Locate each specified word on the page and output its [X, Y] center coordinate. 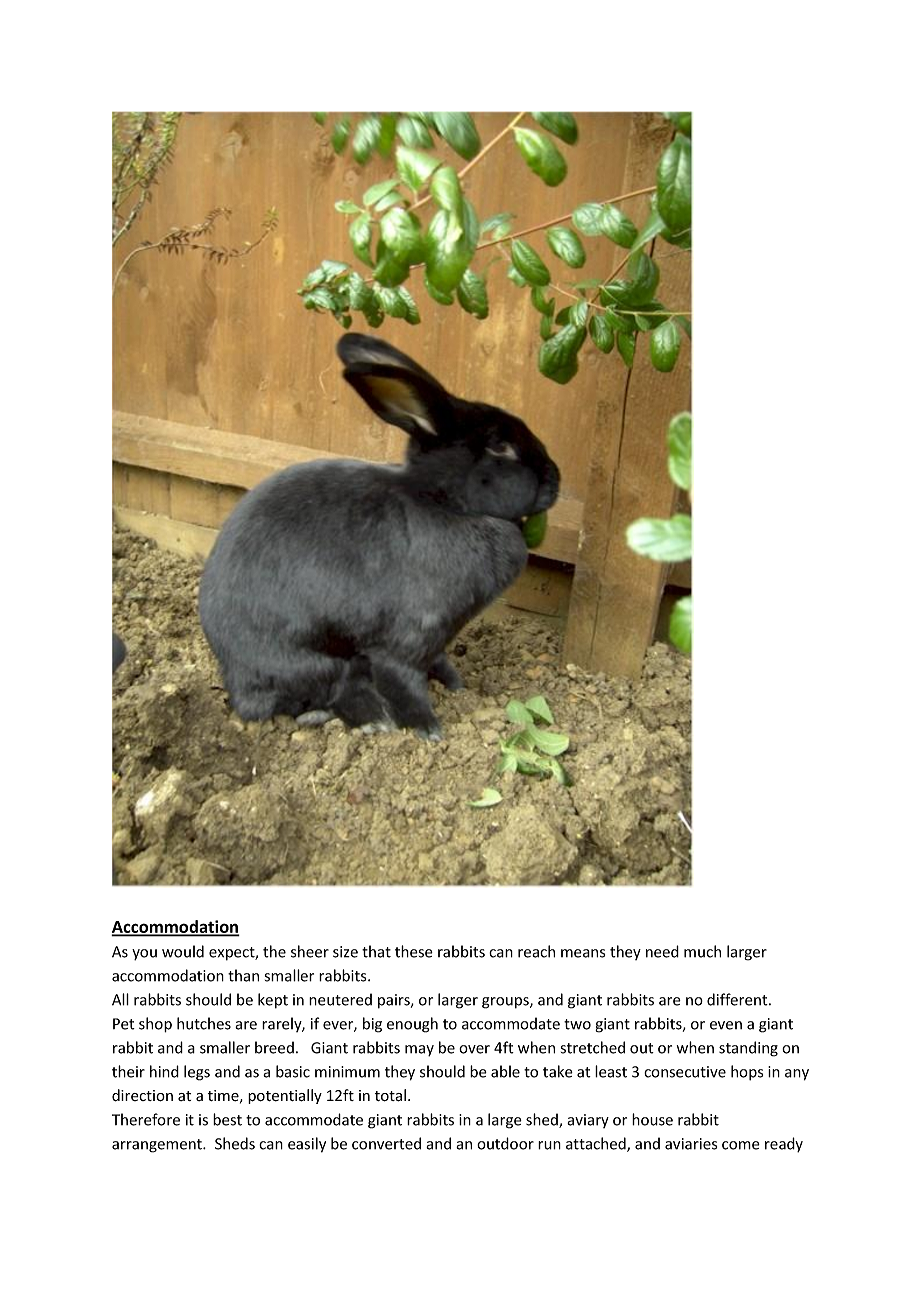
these [414, 951]
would [183, 951]
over [474, 1049]
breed [274, 1047]
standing [748, 1049]
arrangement [158, 1146]
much [702, 951]
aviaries [691, 1144]
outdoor [505, 1143]
